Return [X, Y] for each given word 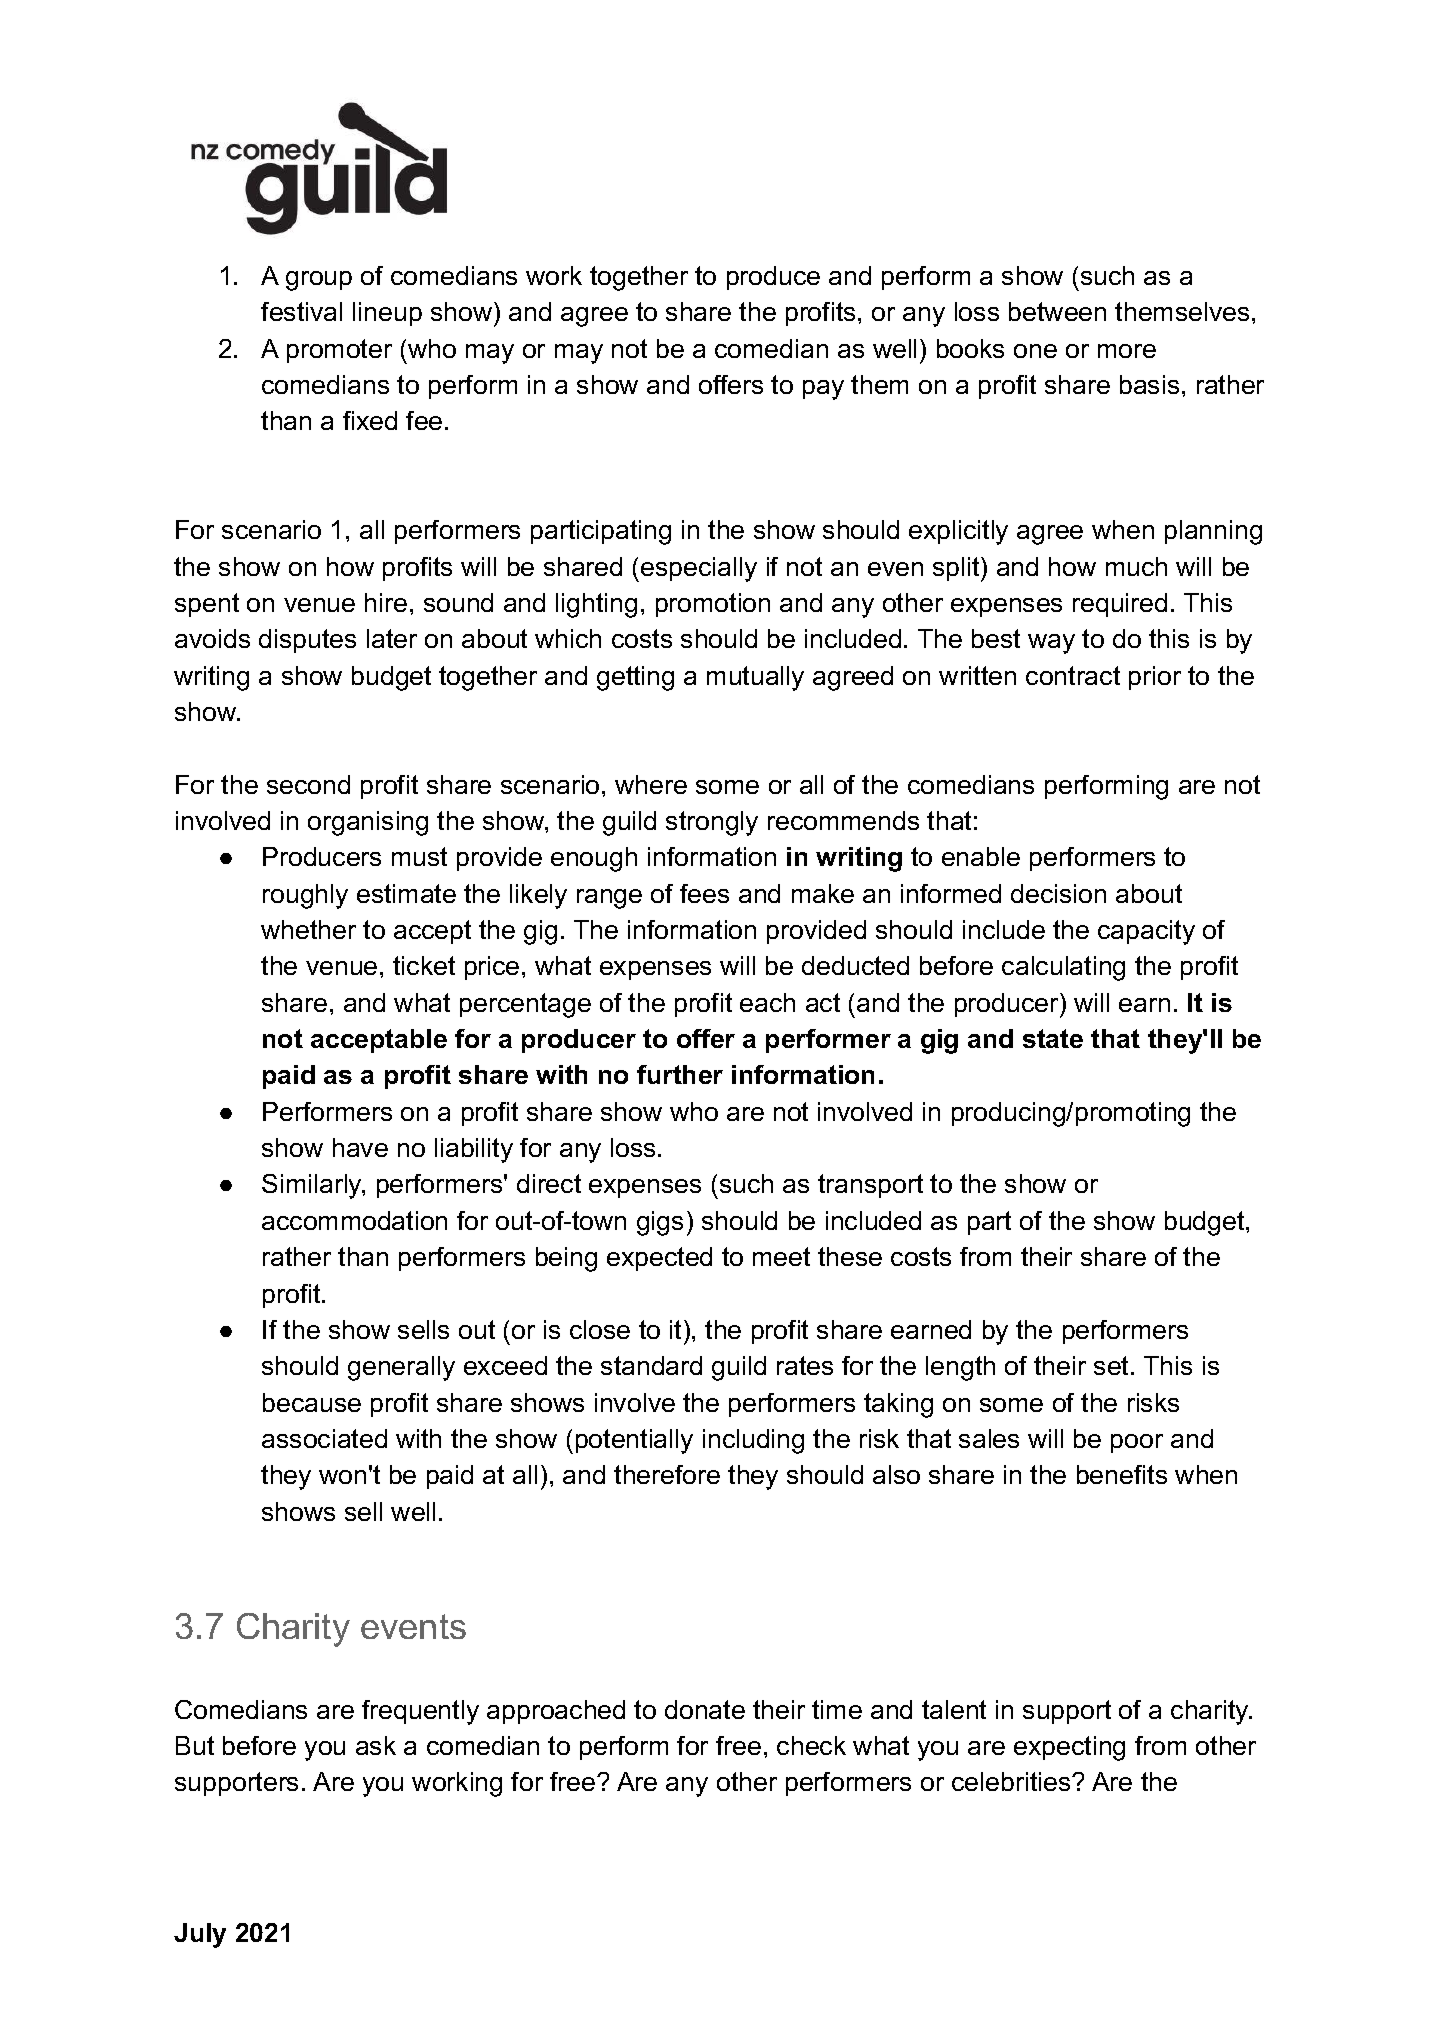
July [200, 1935]
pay [823, 390]
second [308, 784]
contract [1073, 675]
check [811, 1745]
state [1053, 1038]
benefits [1122, 1474]
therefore [667, 1474]
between [1057, 311]
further [680, 1074]
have [360, 1147]
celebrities [1012, 1781]
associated [324, 1438]
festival [301, 311]
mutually [755, 678]
